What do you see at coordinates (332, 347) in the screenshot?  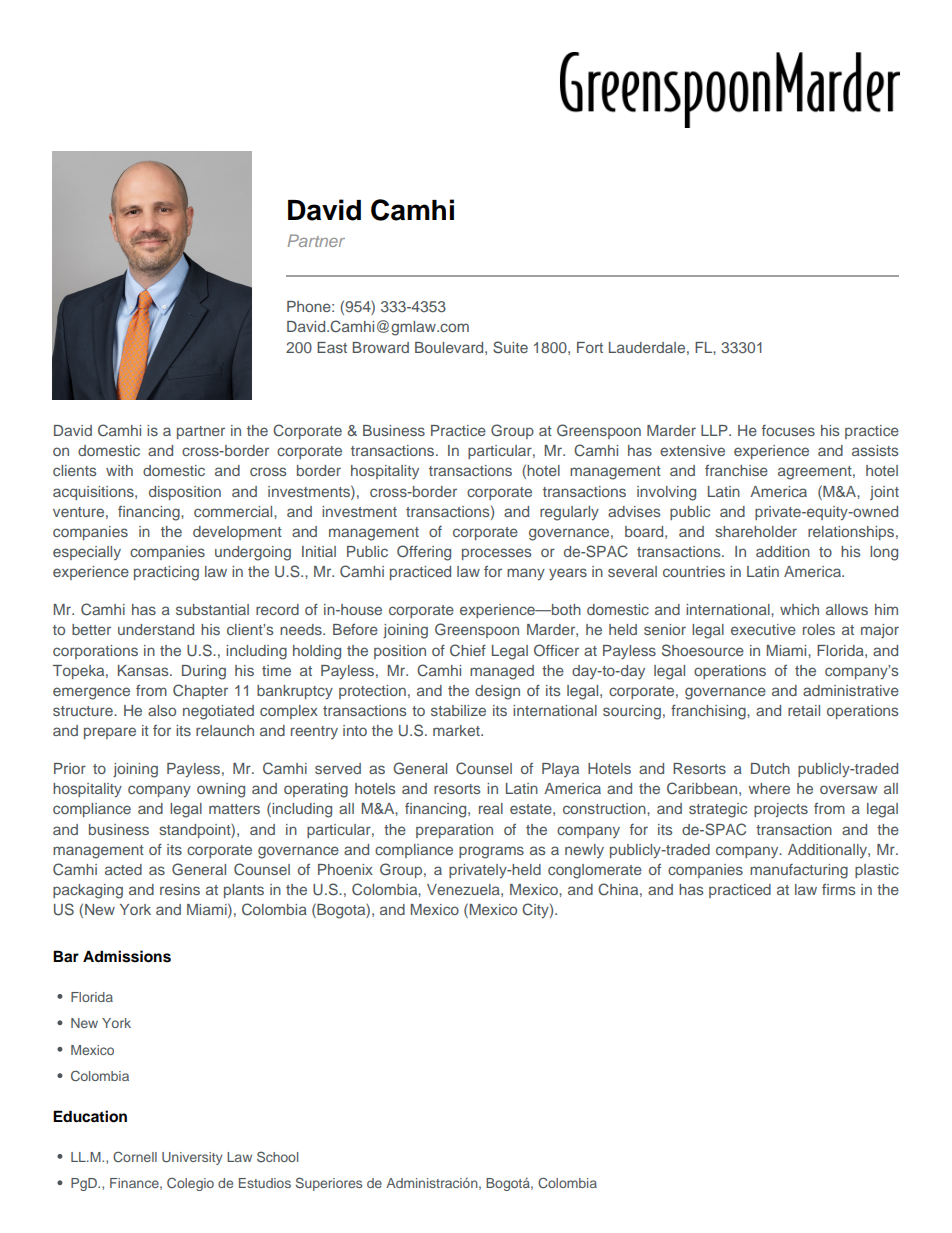 I see `East` at bounding box center [332, 347].
